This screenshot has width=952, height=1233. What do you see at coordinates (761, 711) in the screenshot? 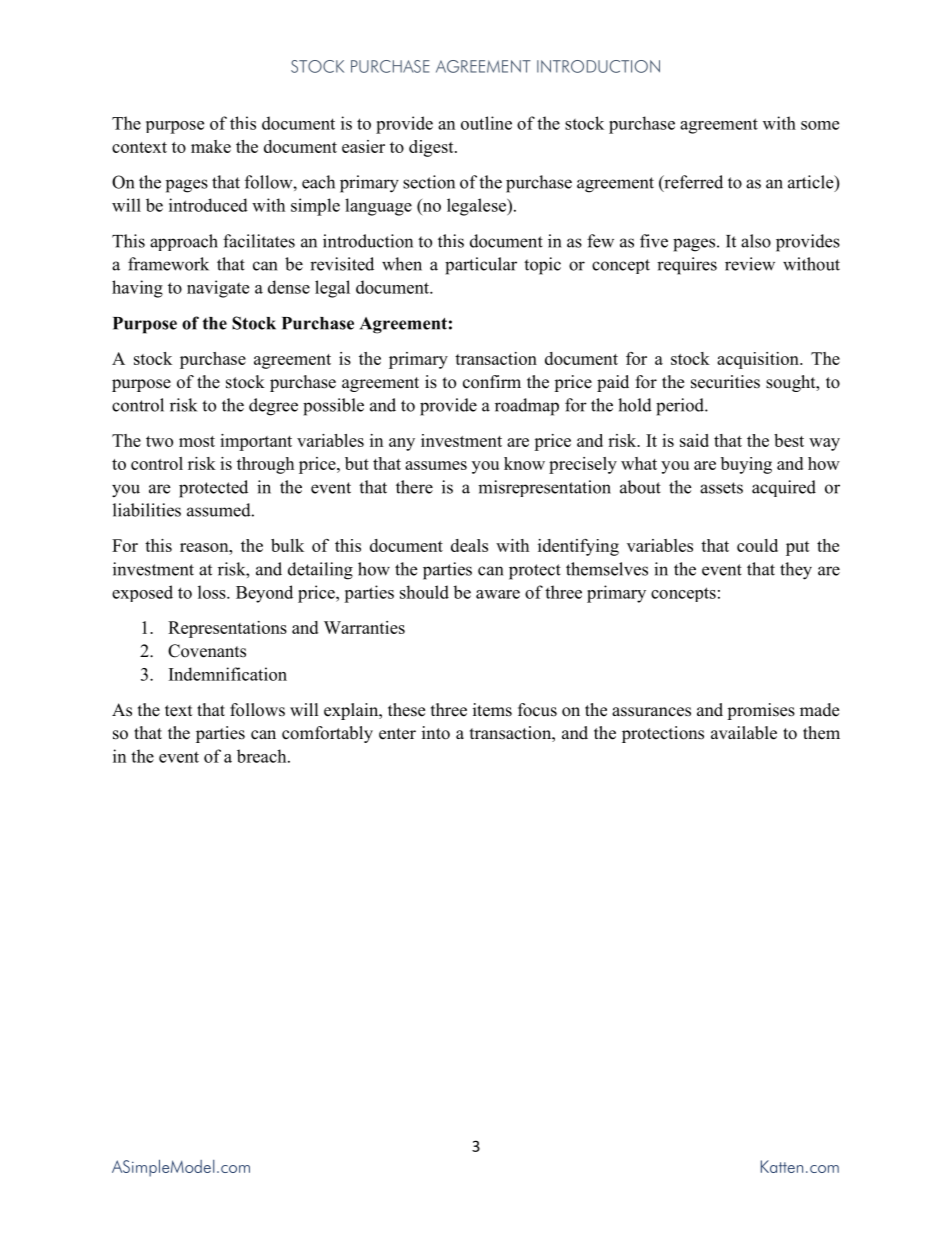
I see `promises` at bounding box center [761, 711].
